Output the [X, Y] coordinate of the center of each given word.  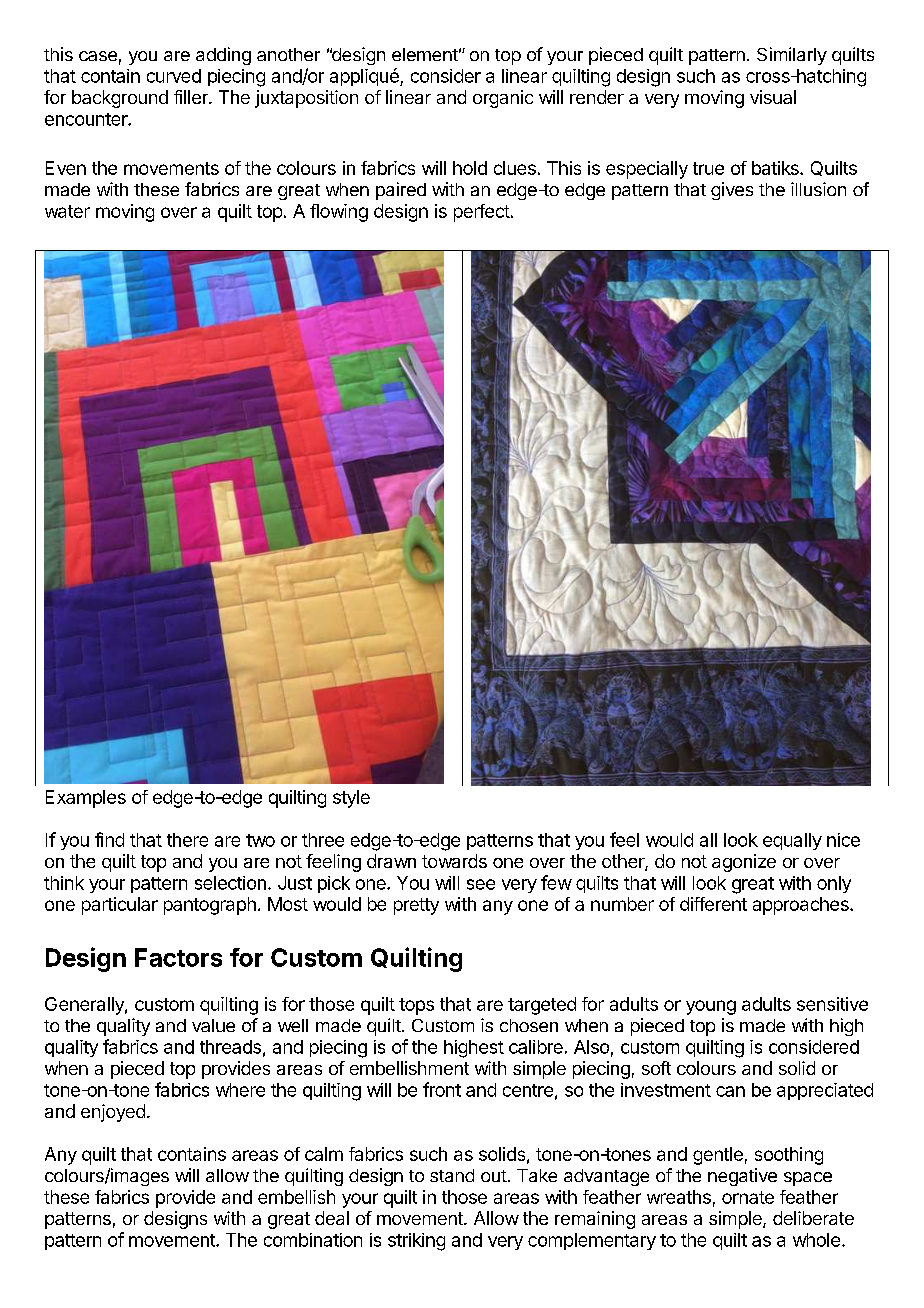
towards [454, 861]
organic [503, 99]
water [67, 211]
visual [773, 97]
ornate [748, 1197]
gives [732, 191]
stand [452, 1175]
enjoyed [113, 1113]
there [187, 840]
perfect [482, 213]
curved [174, 76]
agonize [744, 863]
